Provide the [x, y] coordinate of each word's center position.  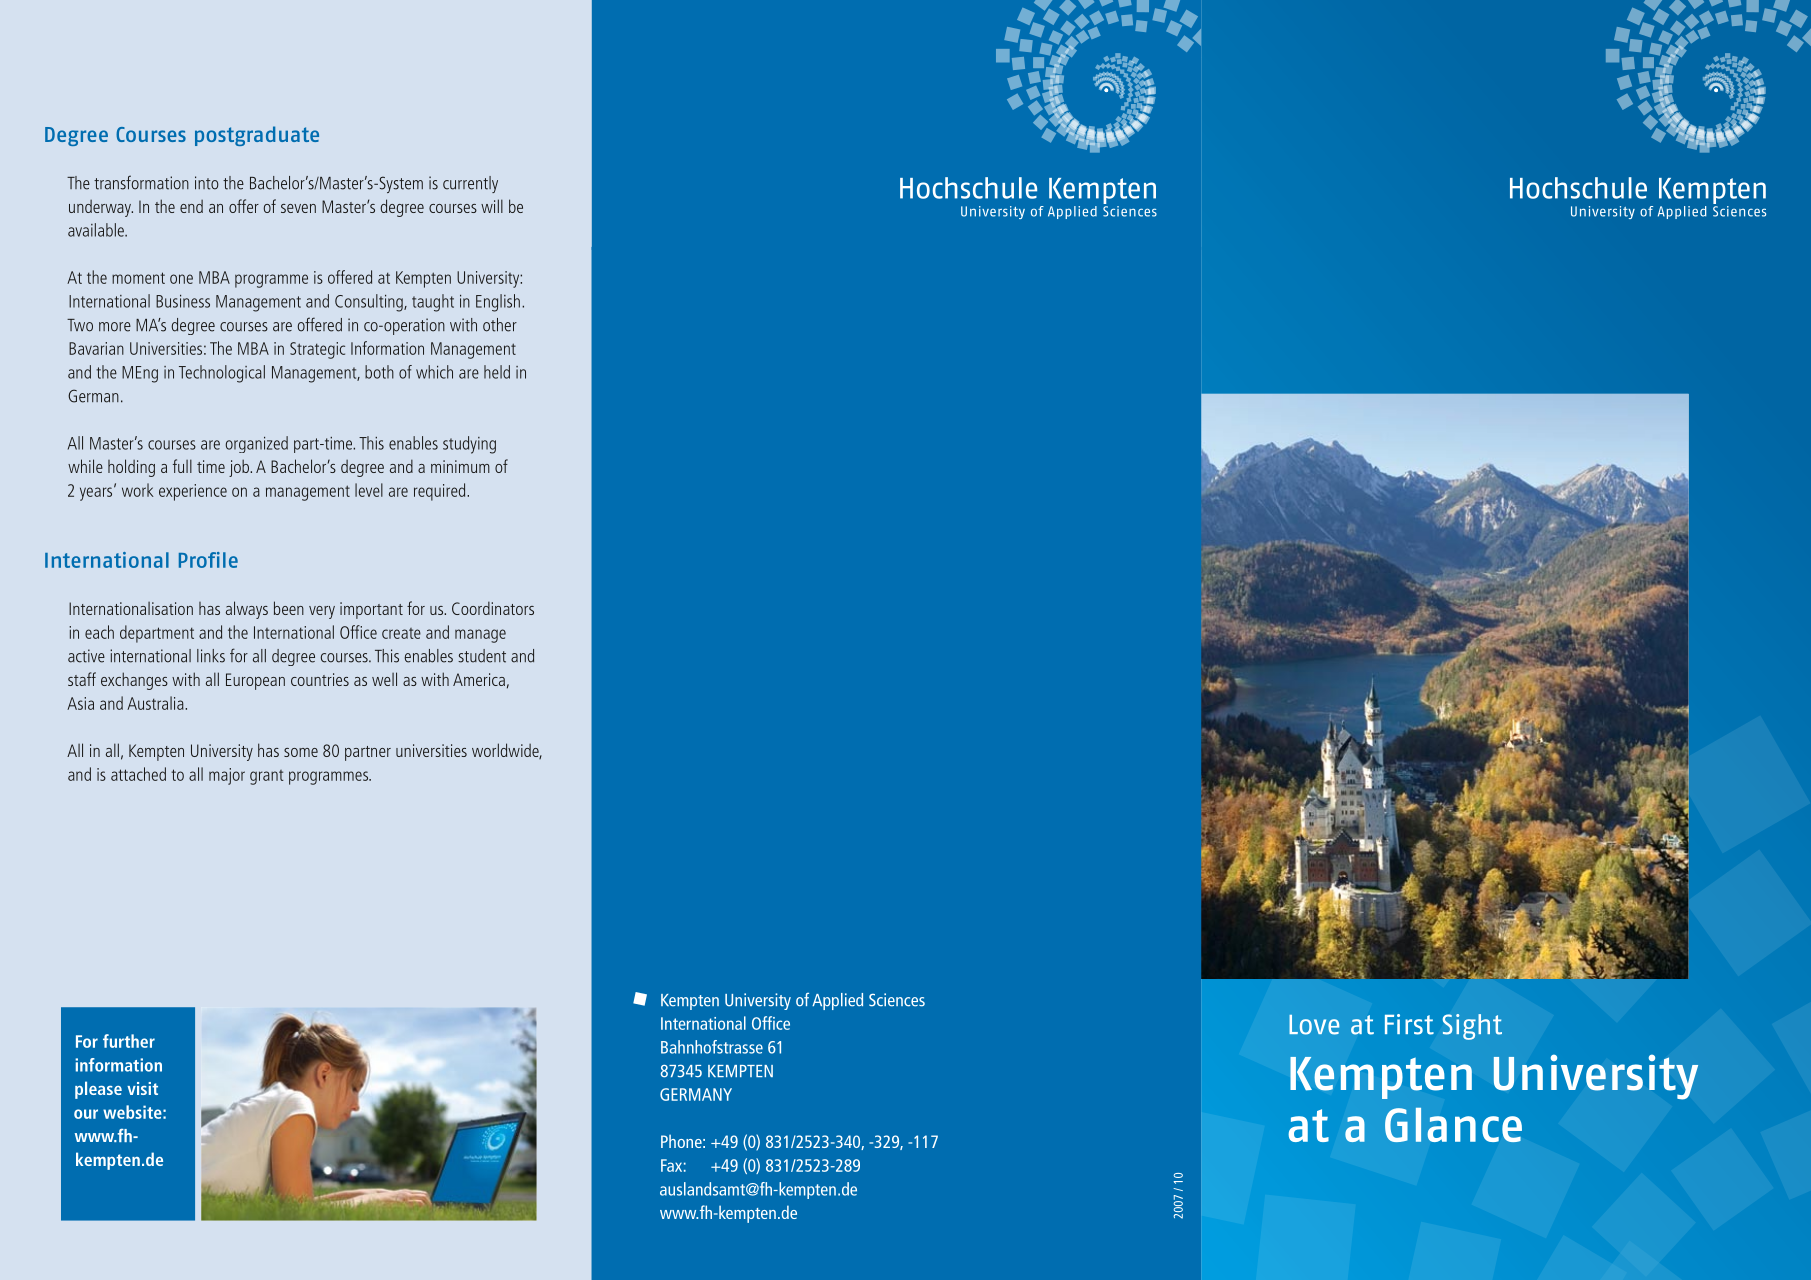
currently [470, 184]
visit [142, 1088]
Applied [837, 1001]
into [207, 183]
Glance [1453, 1124]
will [492, 206]
